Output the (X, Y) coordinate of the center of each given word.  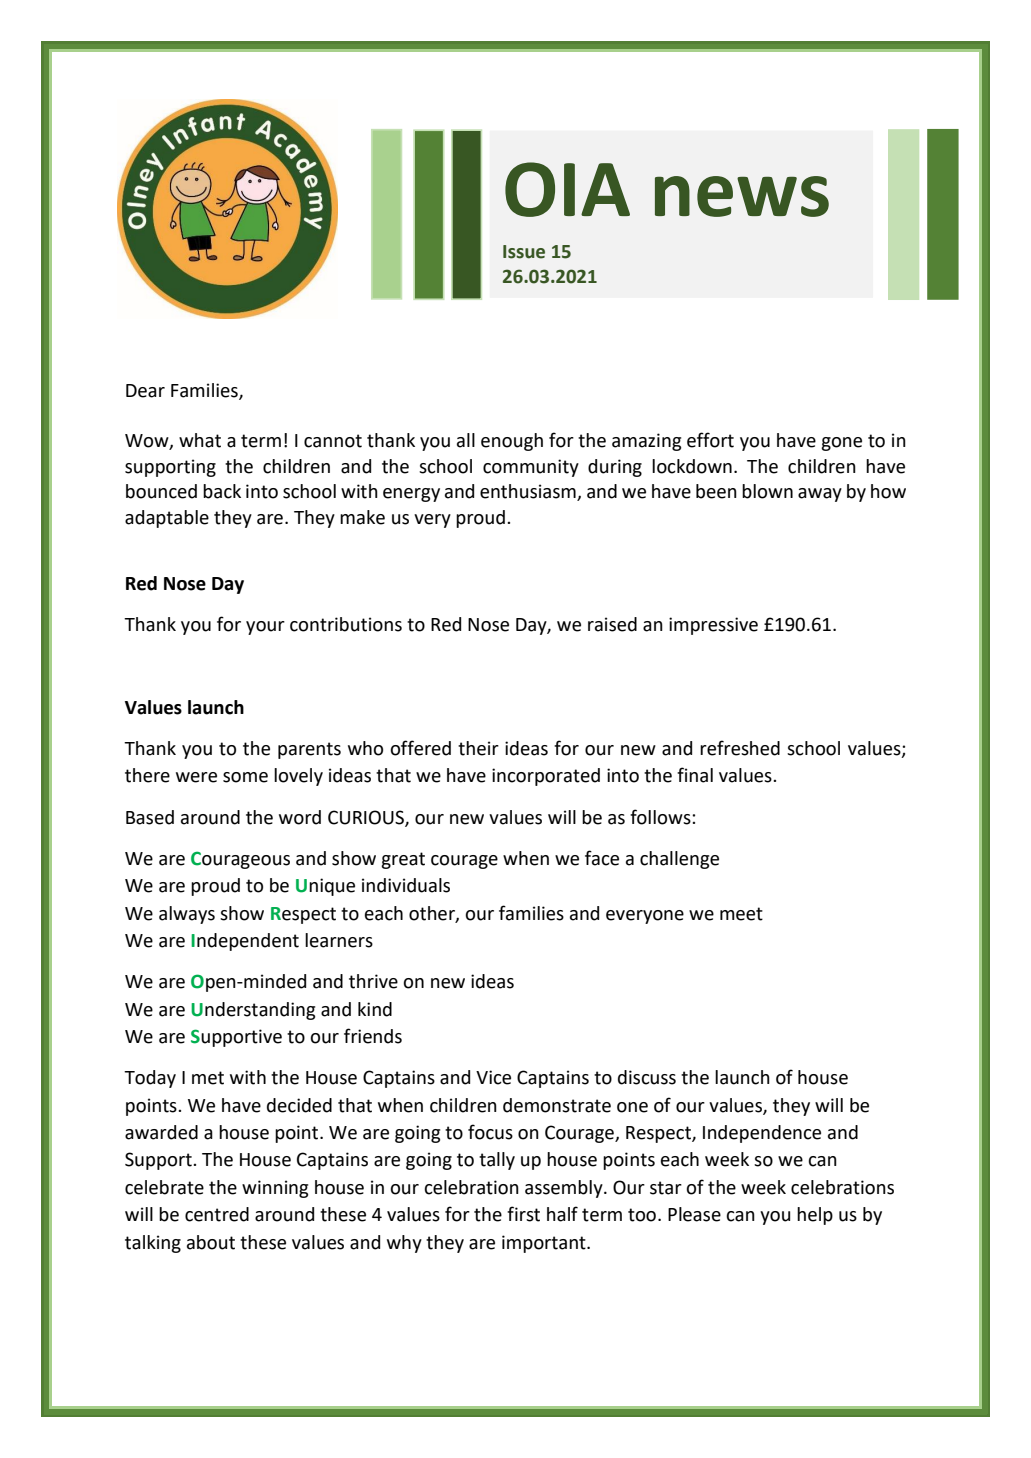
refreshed (740, 748)
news (742, 196)
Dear (145, 391)
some (245, 777)
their (478, 748)
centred (217, 1214)
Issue (524, 252)
